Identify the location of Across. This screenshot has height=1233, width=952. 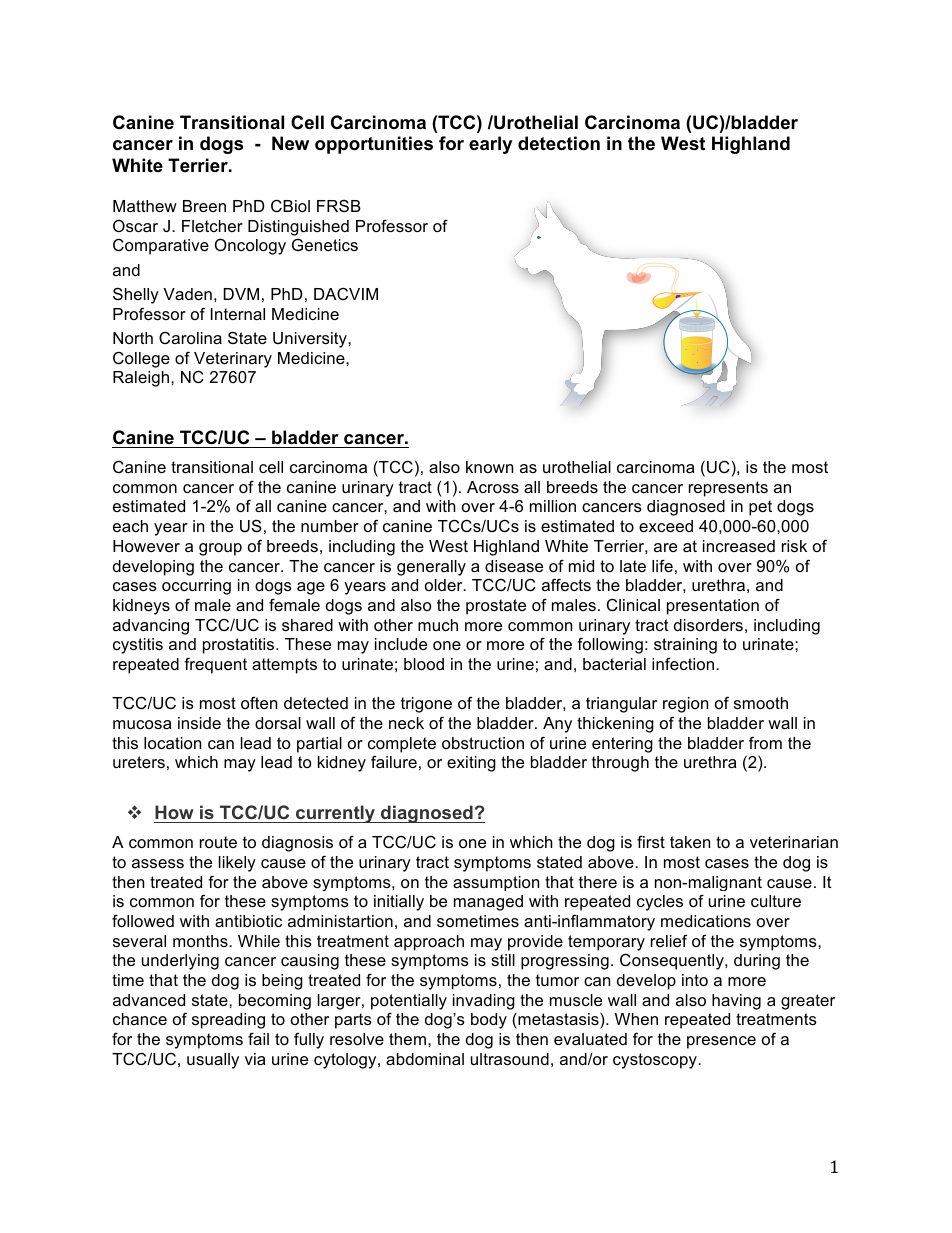
(493, 487).
